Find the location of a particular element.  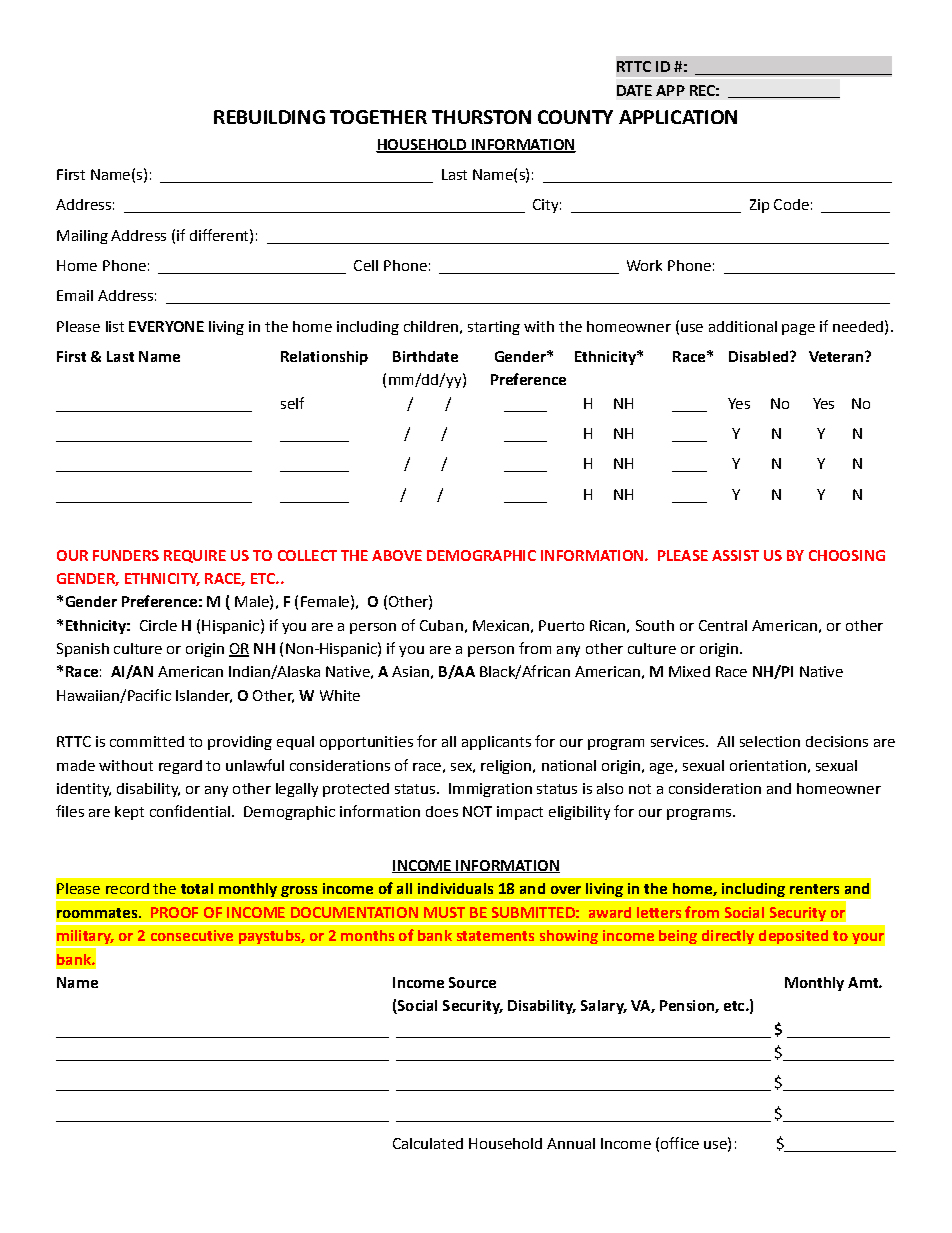

Annual is located at coordinates (571, 1143).
